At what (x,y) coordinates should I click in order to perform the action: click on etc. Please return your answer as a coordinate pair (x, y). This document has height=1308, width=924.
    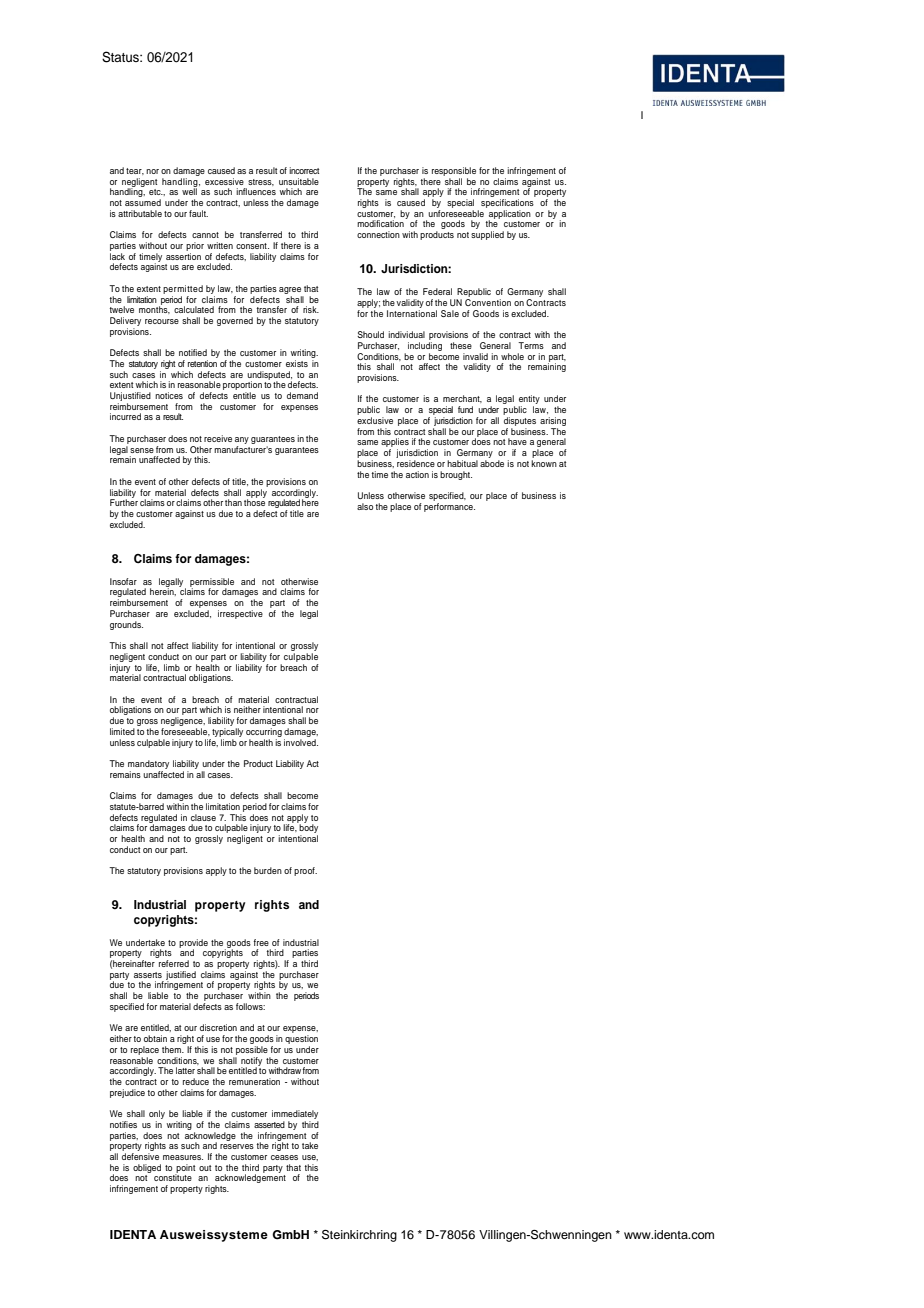
    Looking at the image, I should click on (156, 192).
